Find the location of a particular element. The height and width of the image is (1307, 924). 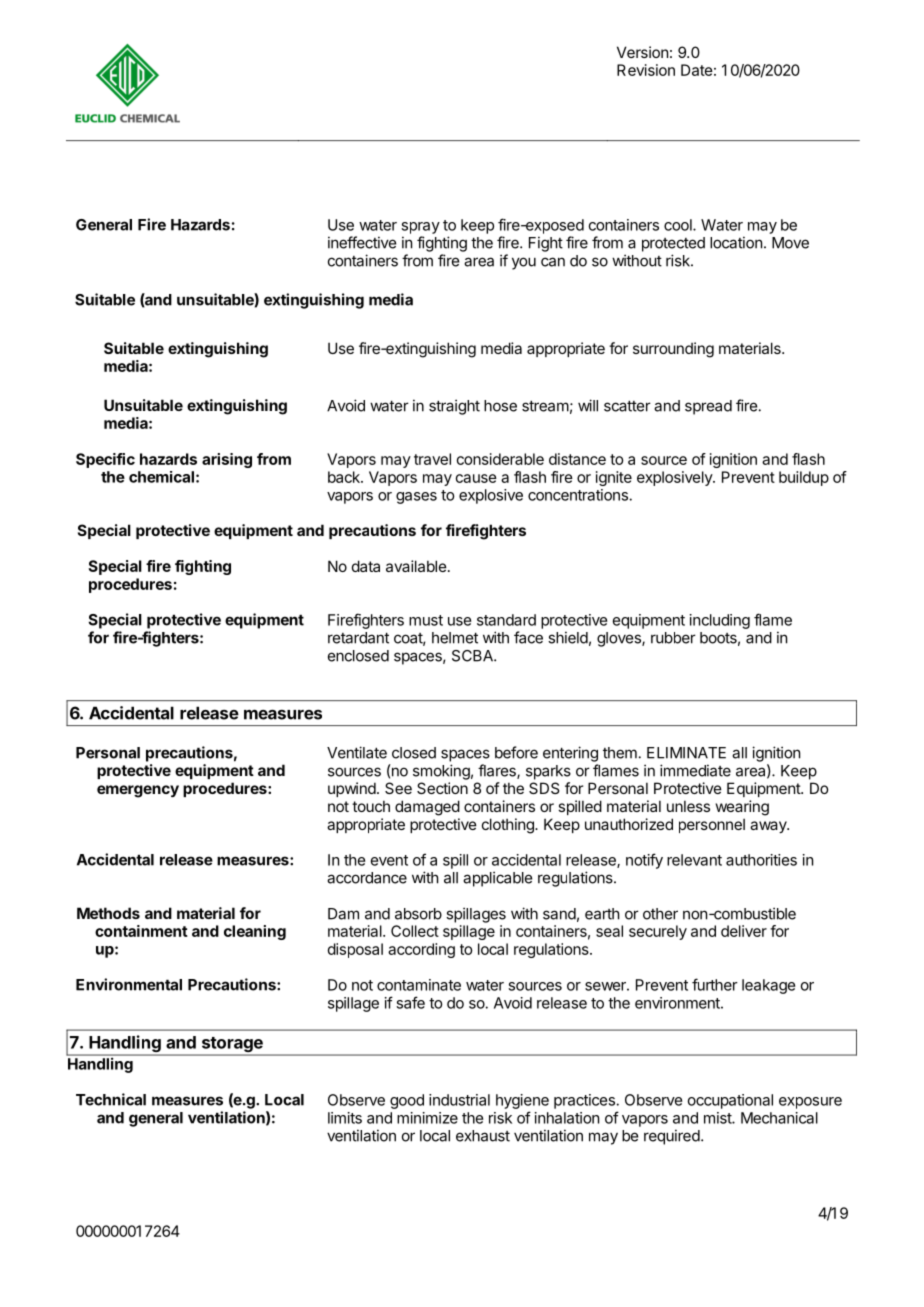

Revision is located at coordinates (646, 70).
